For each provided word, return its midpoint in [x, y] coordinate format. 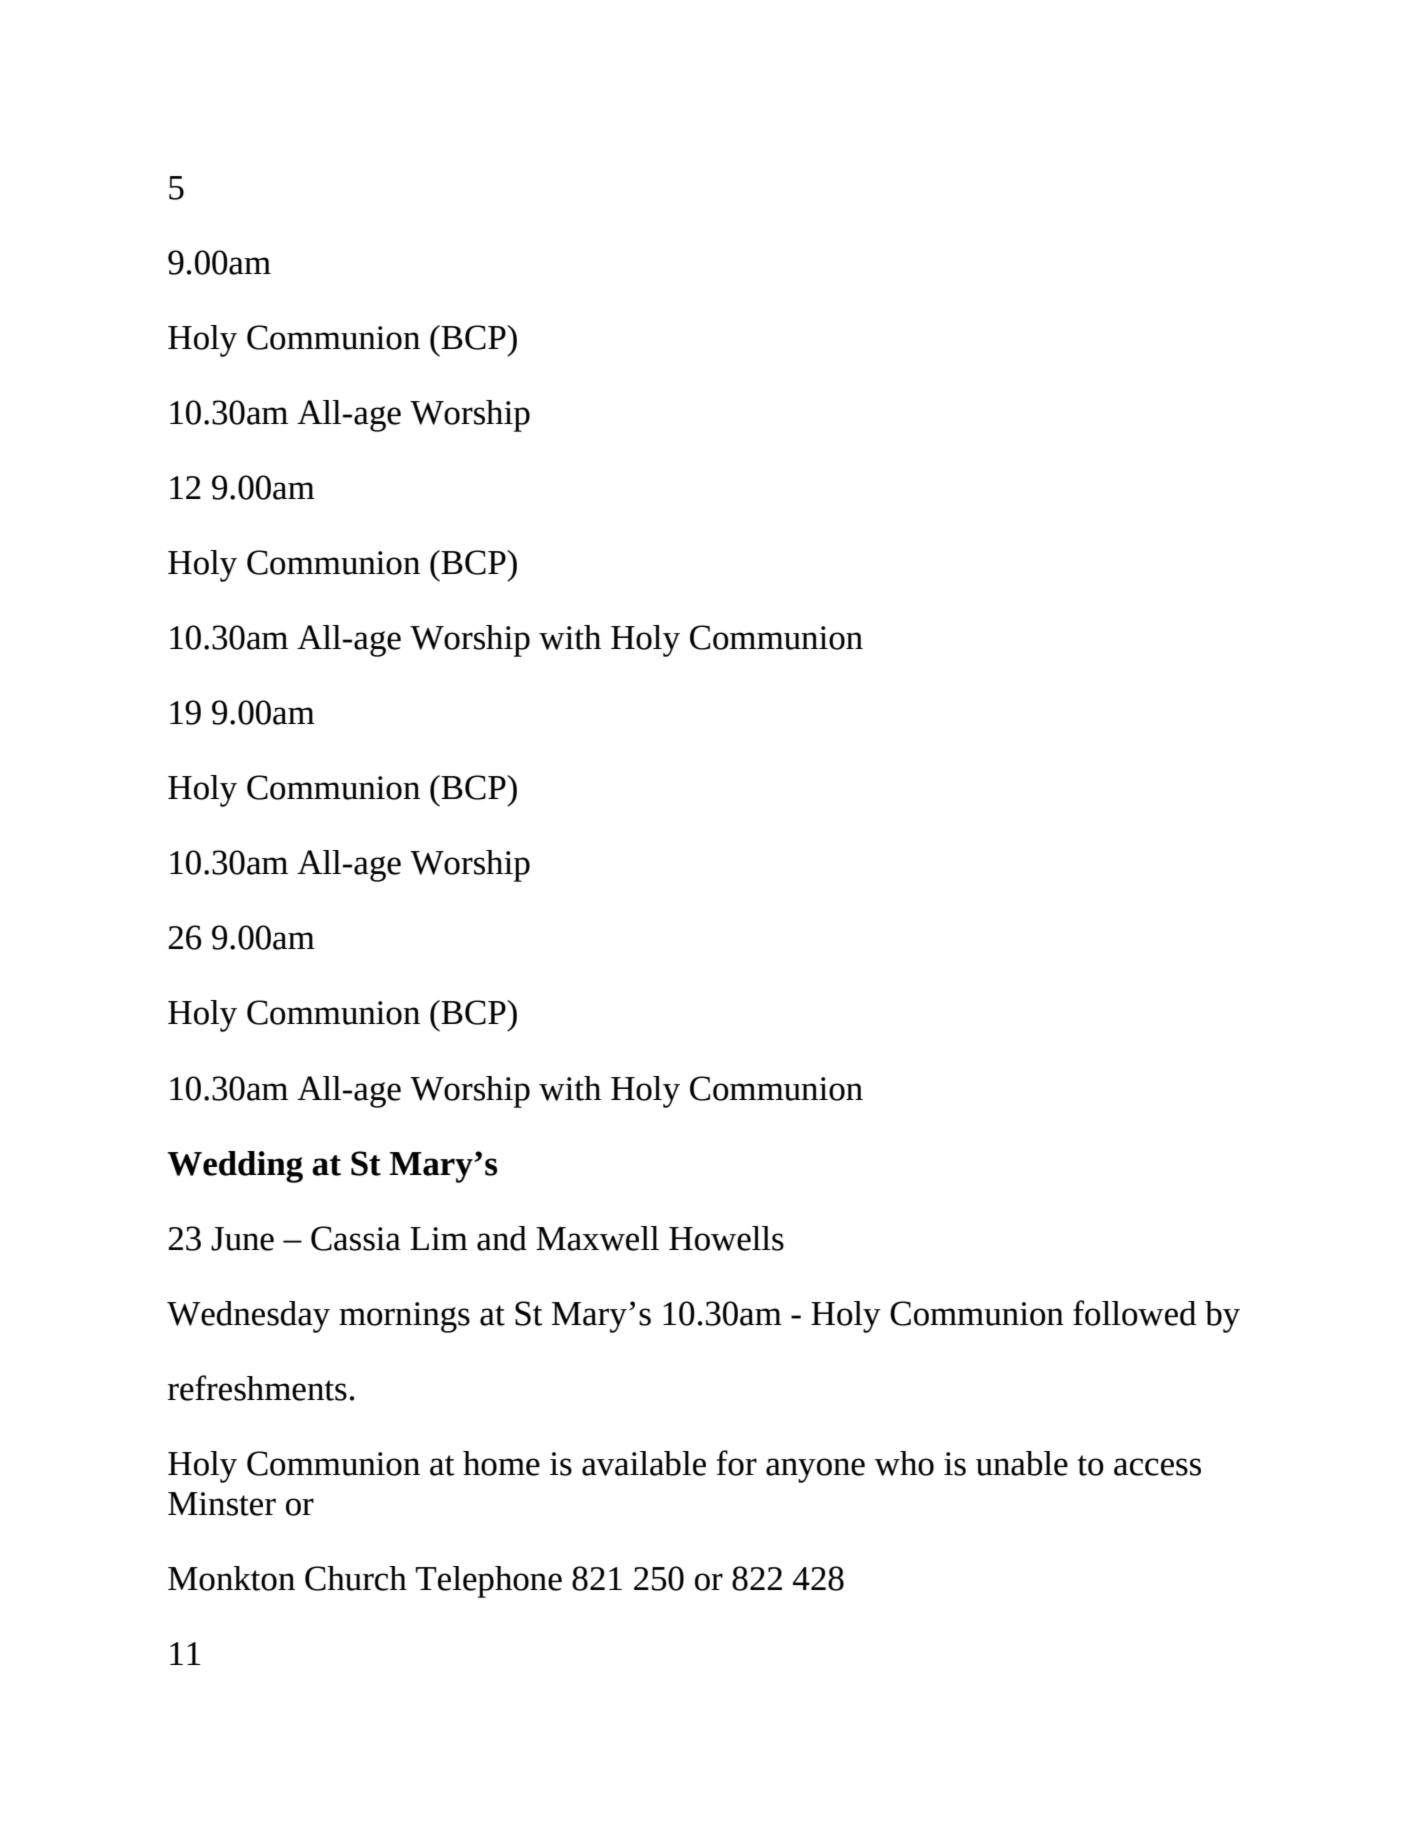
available [644, 1463]
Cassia [356, 1238]
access [1157, 1467]
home [501, 1463]
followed [1134, 1313]
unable [1022, 1463]
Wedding [235, 1167]
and [502, 1238]
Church [356, 1578]
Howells [726, 1238]
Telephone [489, 1582]
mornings [404, 1317]
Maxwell [597, 1238]
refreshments [257, 1388]
